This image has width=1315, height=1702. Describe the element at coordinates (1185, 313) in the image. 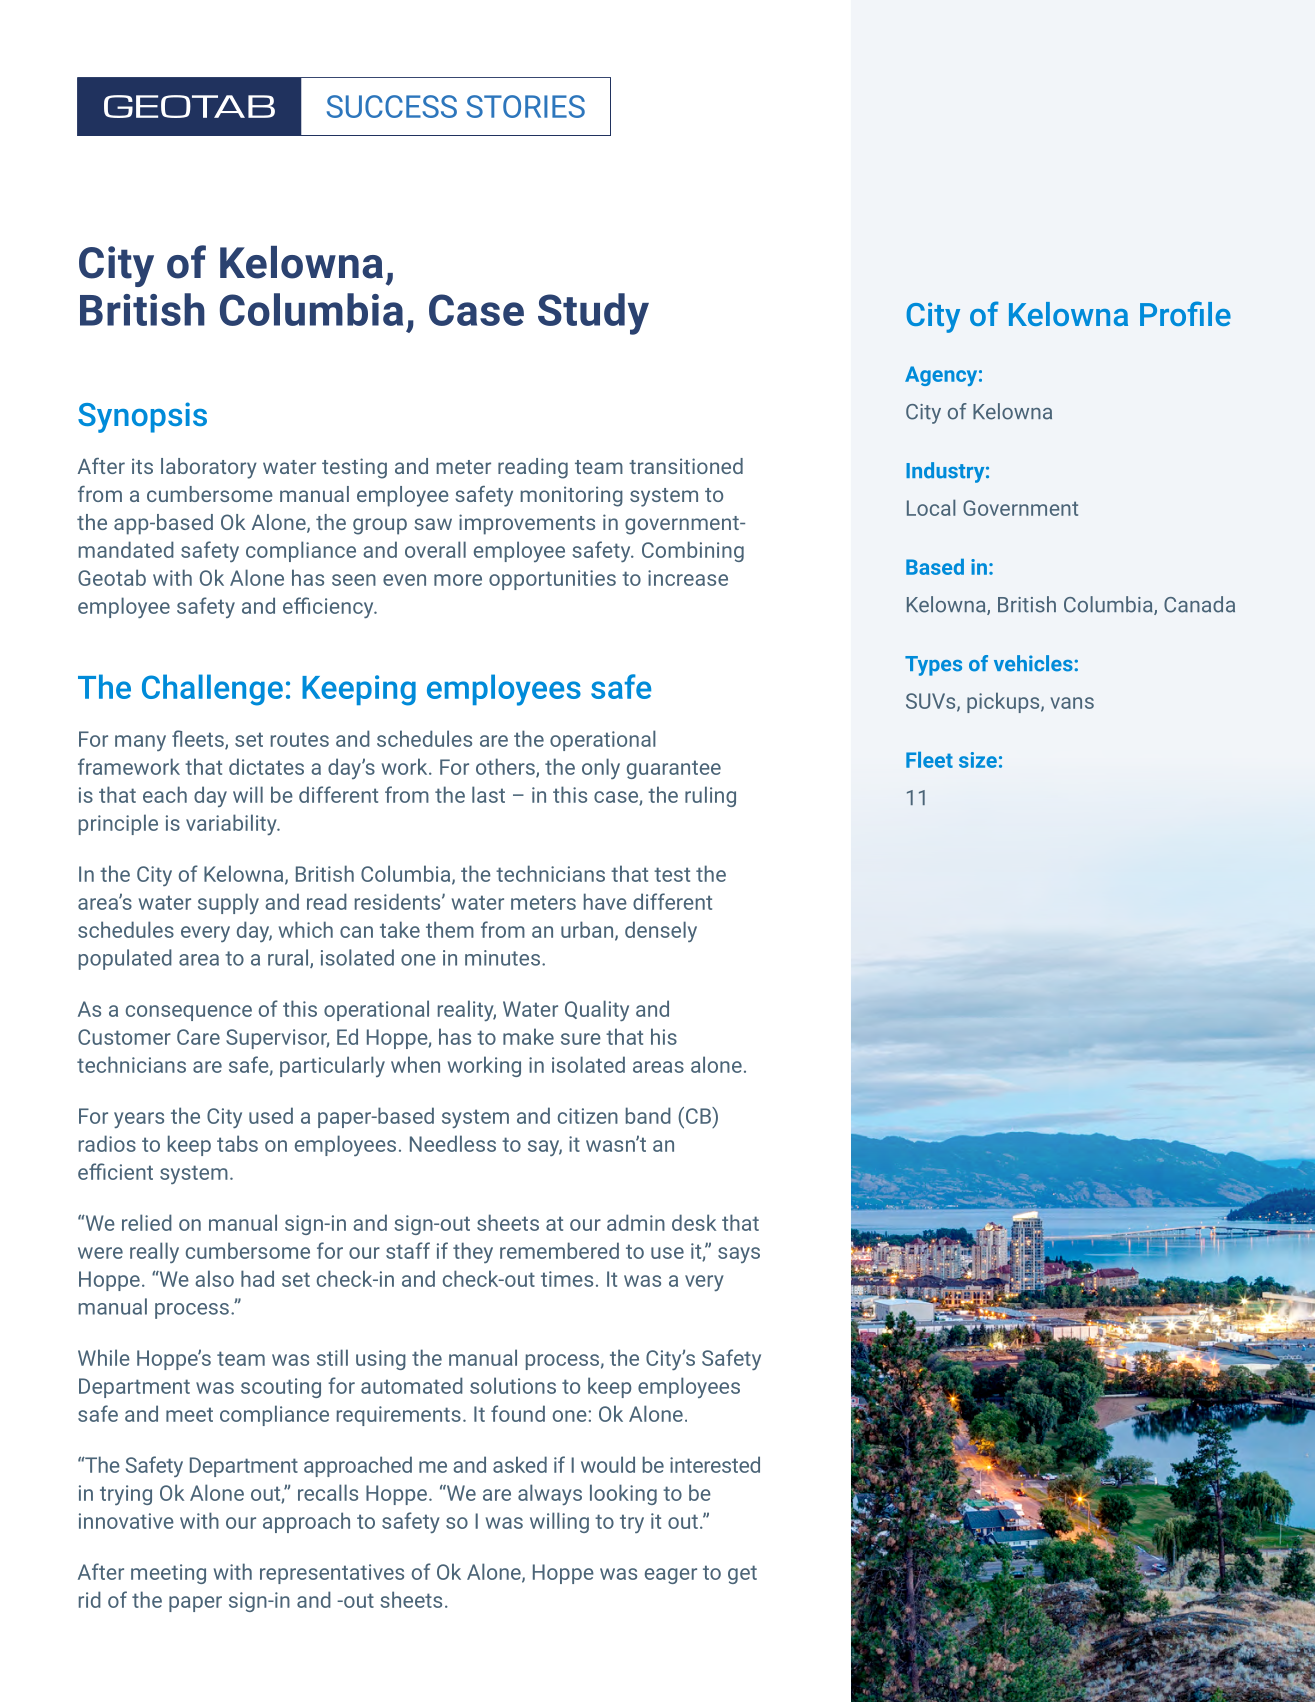

I see `Profile` at that location.
